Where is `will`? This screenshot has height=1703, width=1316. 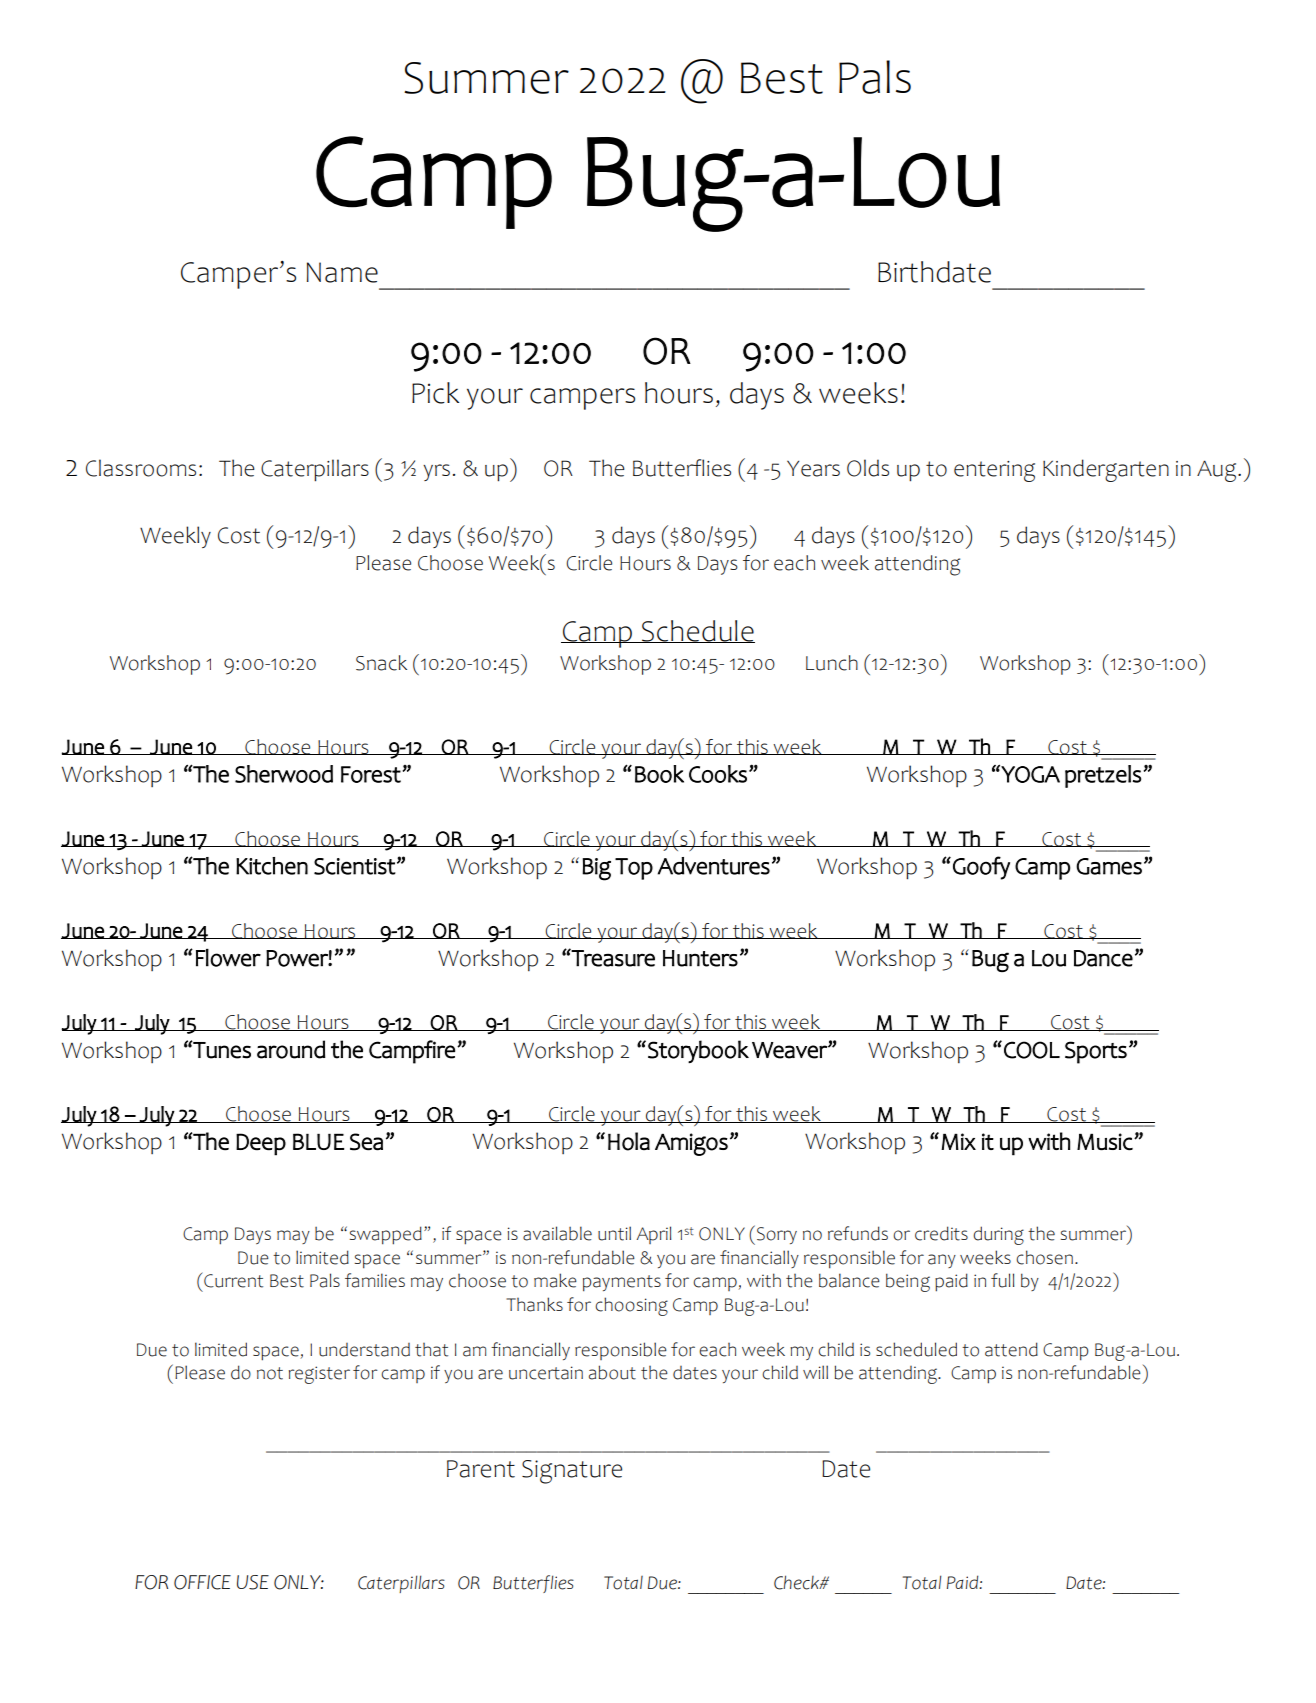 will is located at coordinates (815, 1372).
